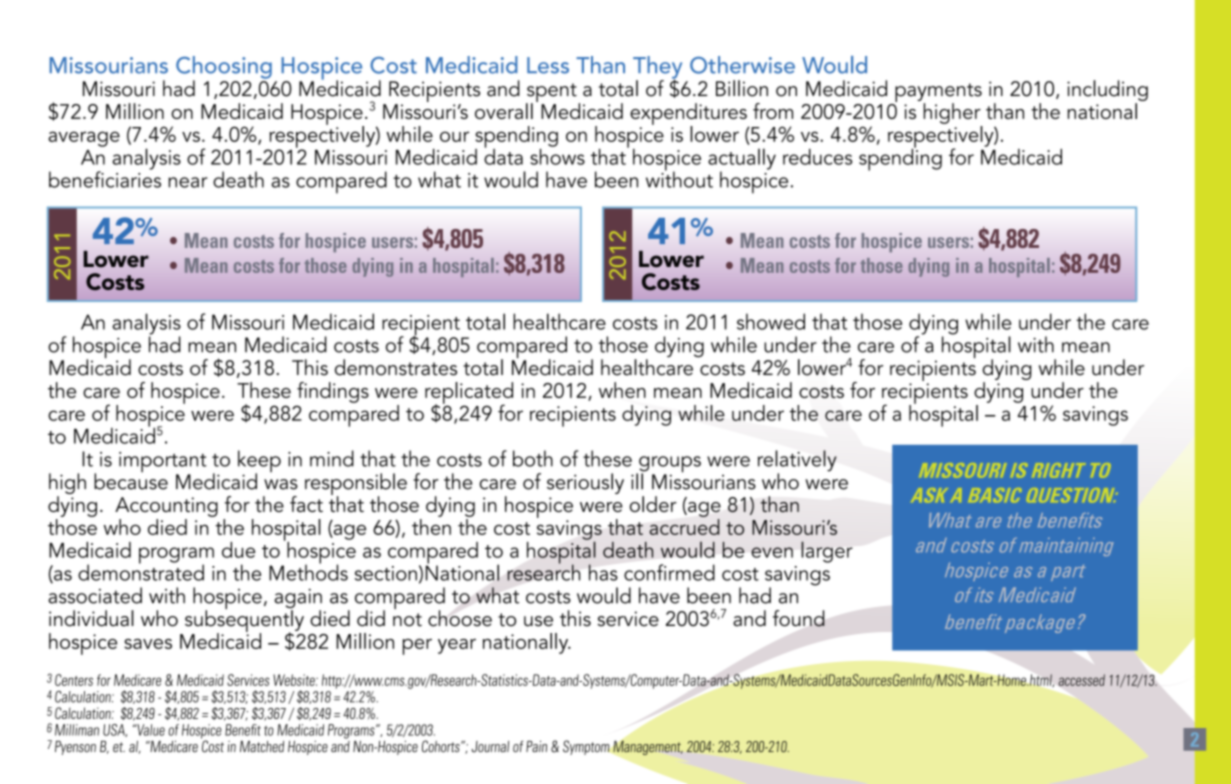 The height and width of the document is (784, 1231). What do you see at coordinates (938, 93) in the document?
I see `payments` at bounding box center [938, 93].
